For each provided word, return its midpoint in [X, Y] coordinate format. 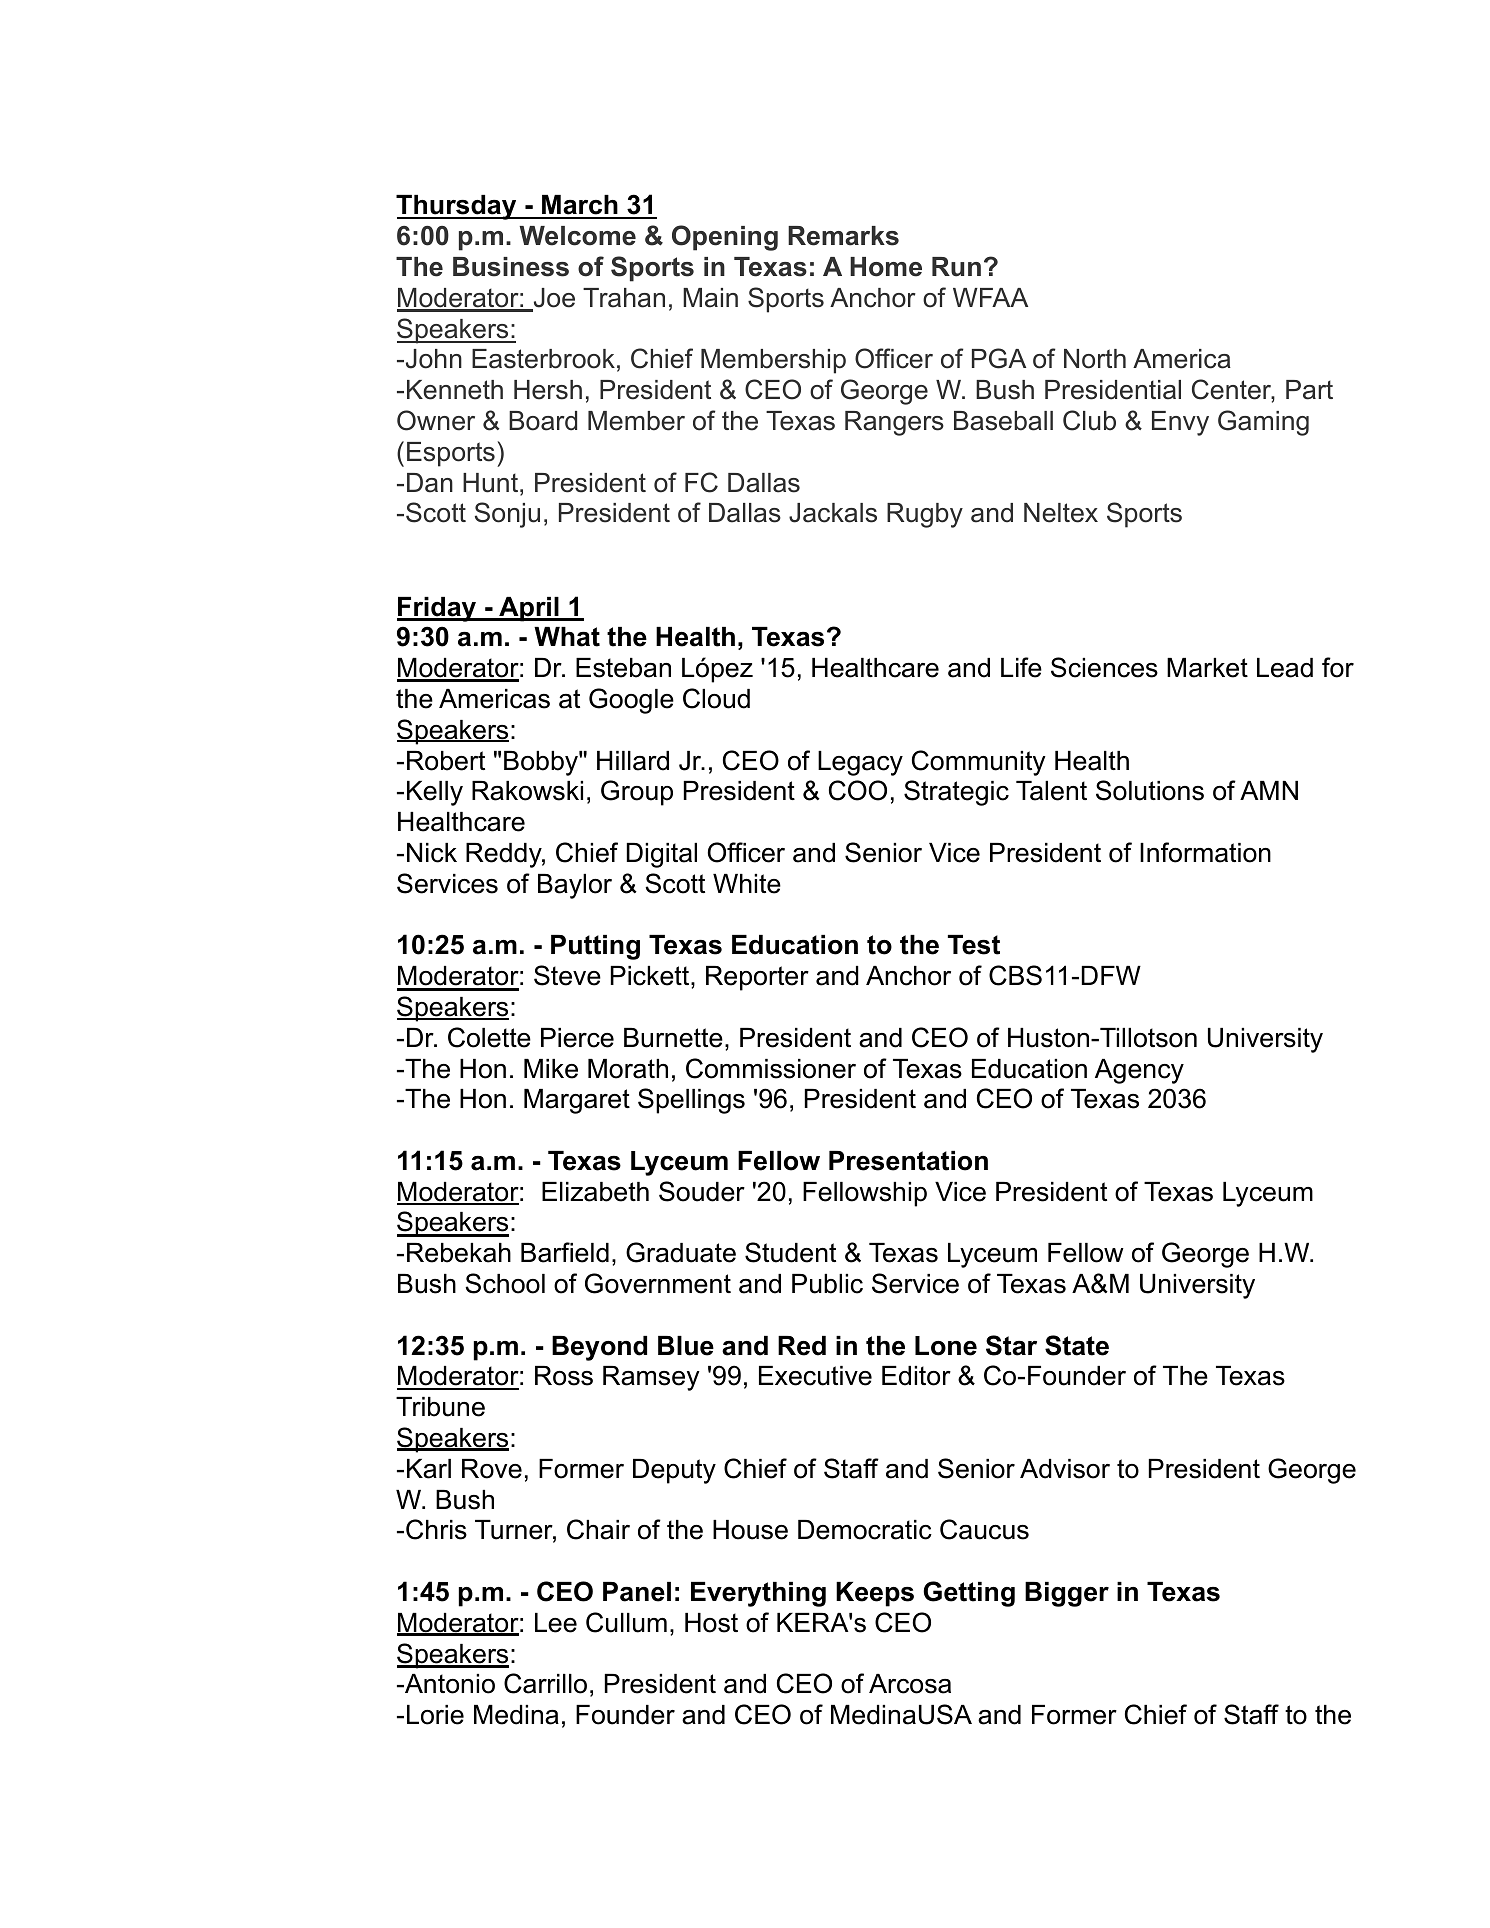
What [567, 637]
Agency [1139, 1071]
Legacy [860, 763]
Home [886, 267]
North [1095, 359]
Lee [556, 1623]
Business [511, 267]
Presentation [908, 1161]
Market [1207, 668]
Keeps [875, 1594]
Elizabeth [595, 1192]
